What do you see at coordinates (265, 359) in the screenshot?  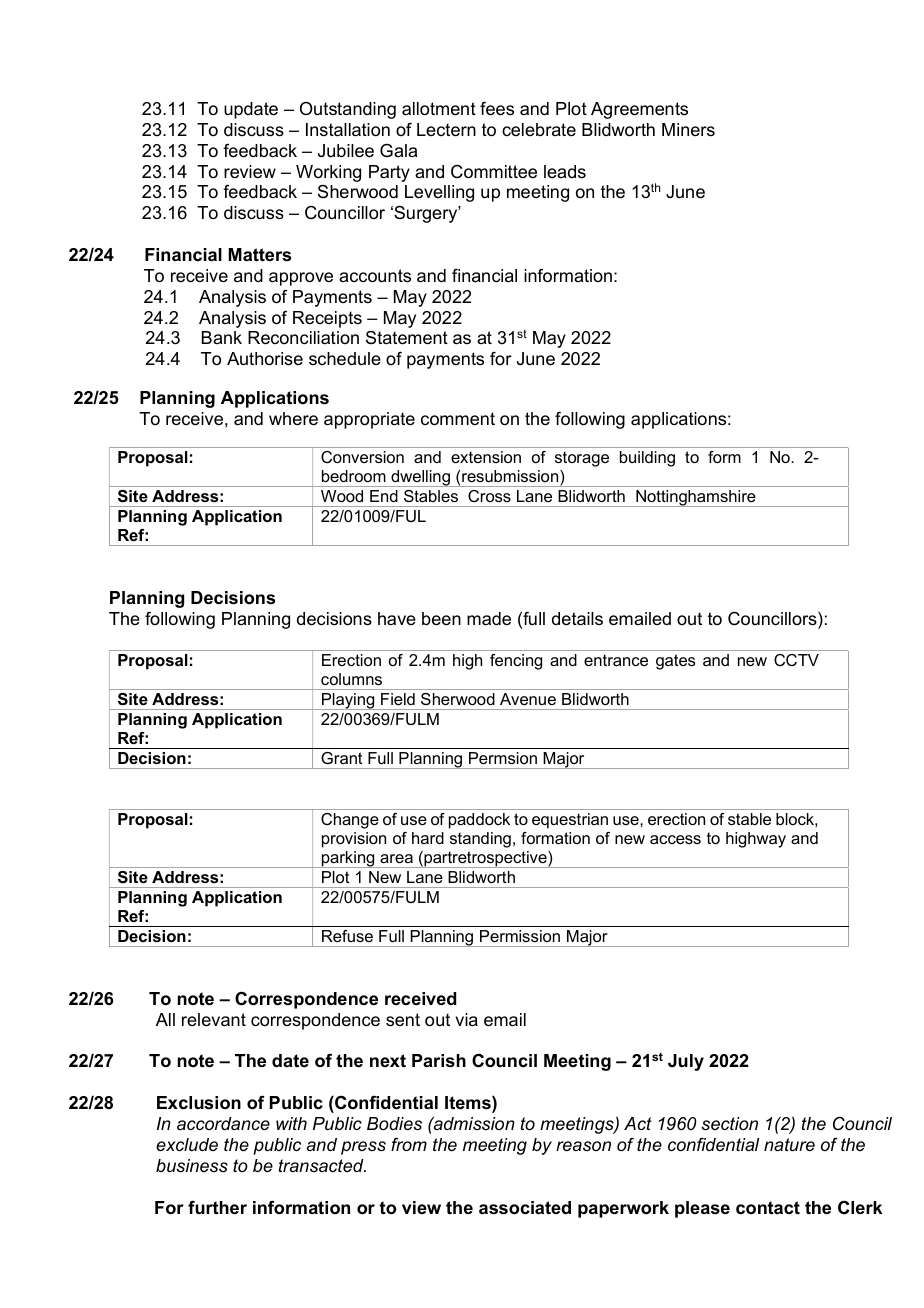 I see `Authorise` at bounding box center [265, 359].
